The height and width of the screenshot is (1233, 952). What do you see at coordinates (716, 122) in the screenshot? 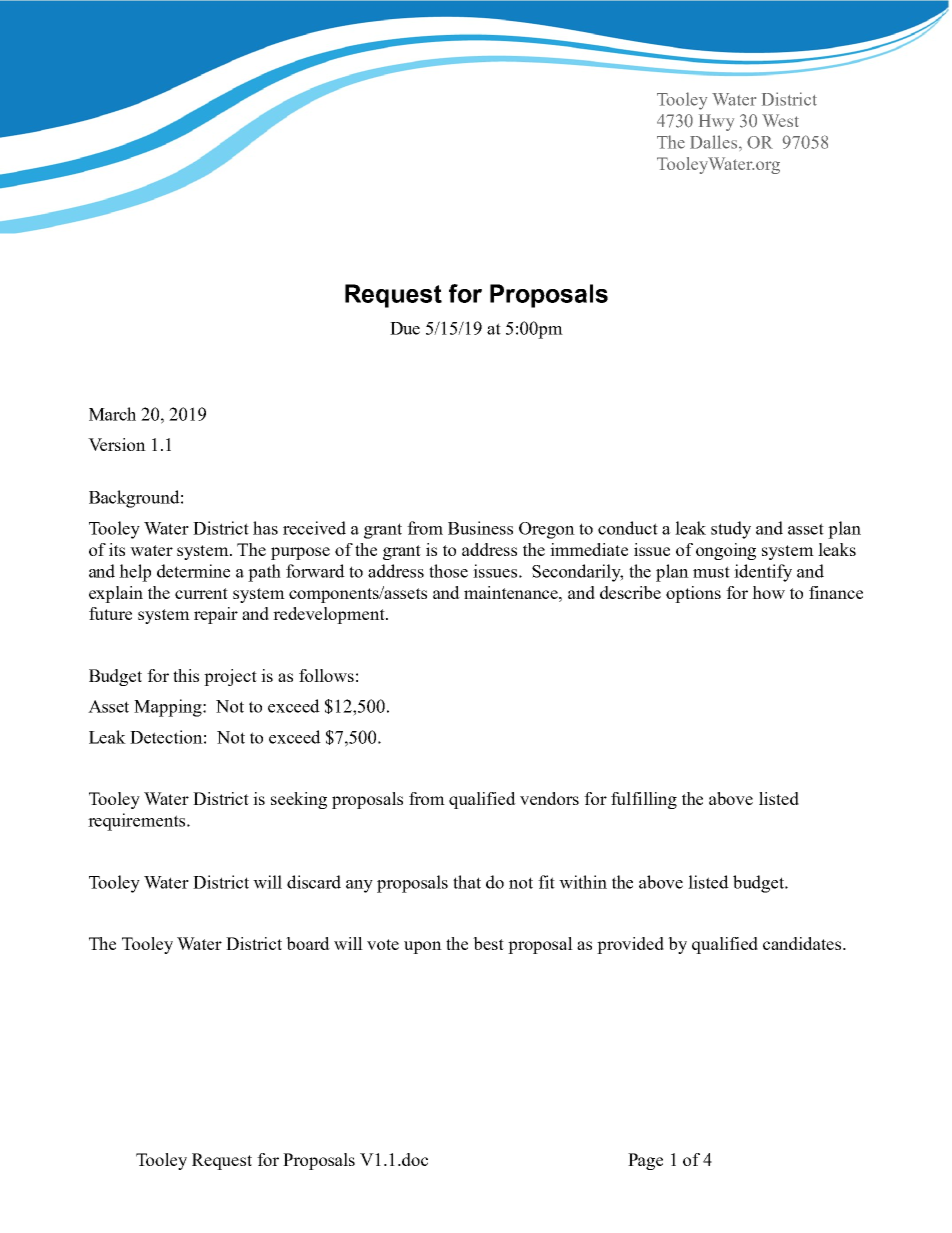
I see `Hwy` at bounding box center [716, 122].
